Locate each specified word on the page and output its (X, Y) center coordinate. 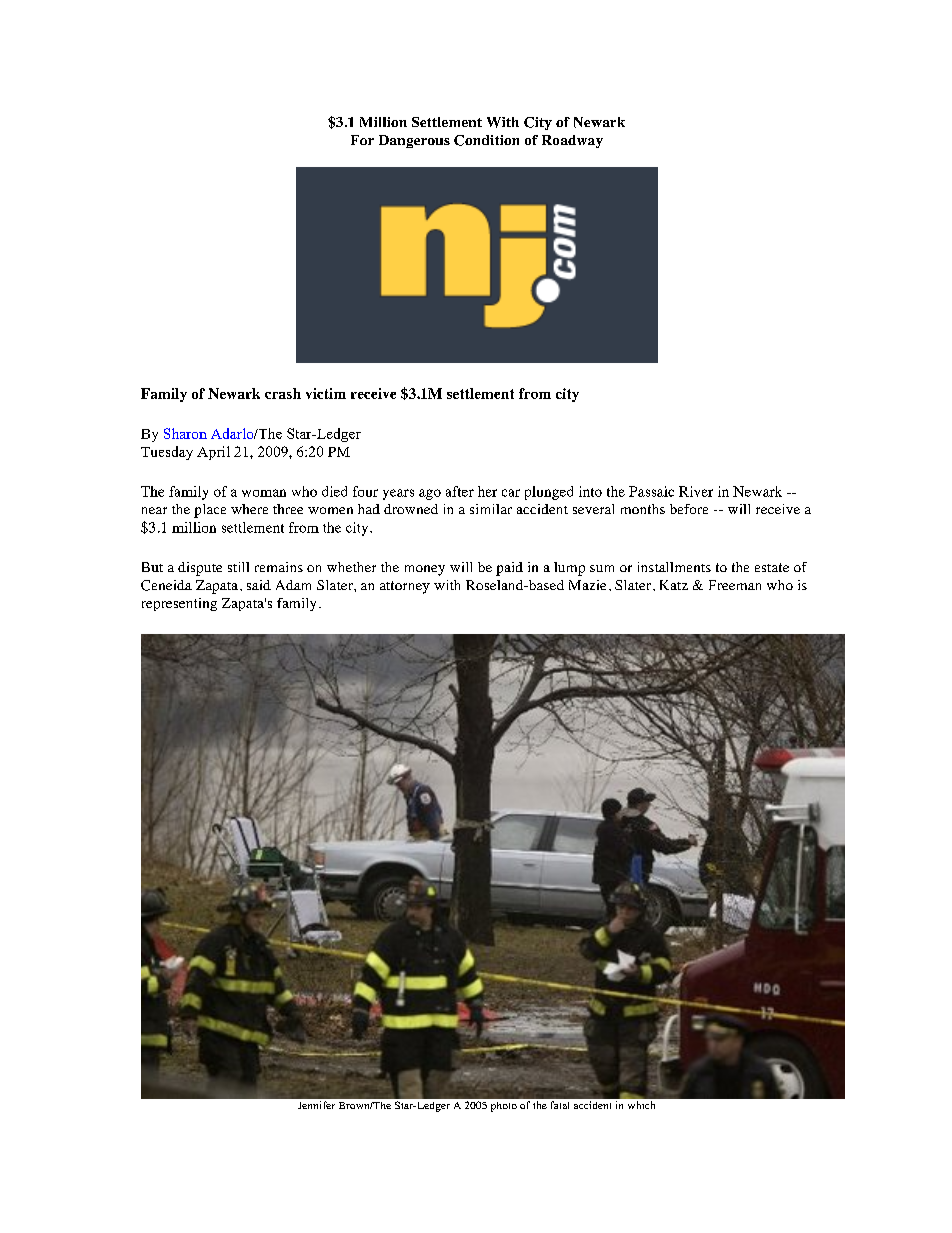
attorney (405, 587)
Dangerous (414, 141)
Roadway (572, 141)
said (259, 585)
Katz (674, 585)
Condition (486, 140)
